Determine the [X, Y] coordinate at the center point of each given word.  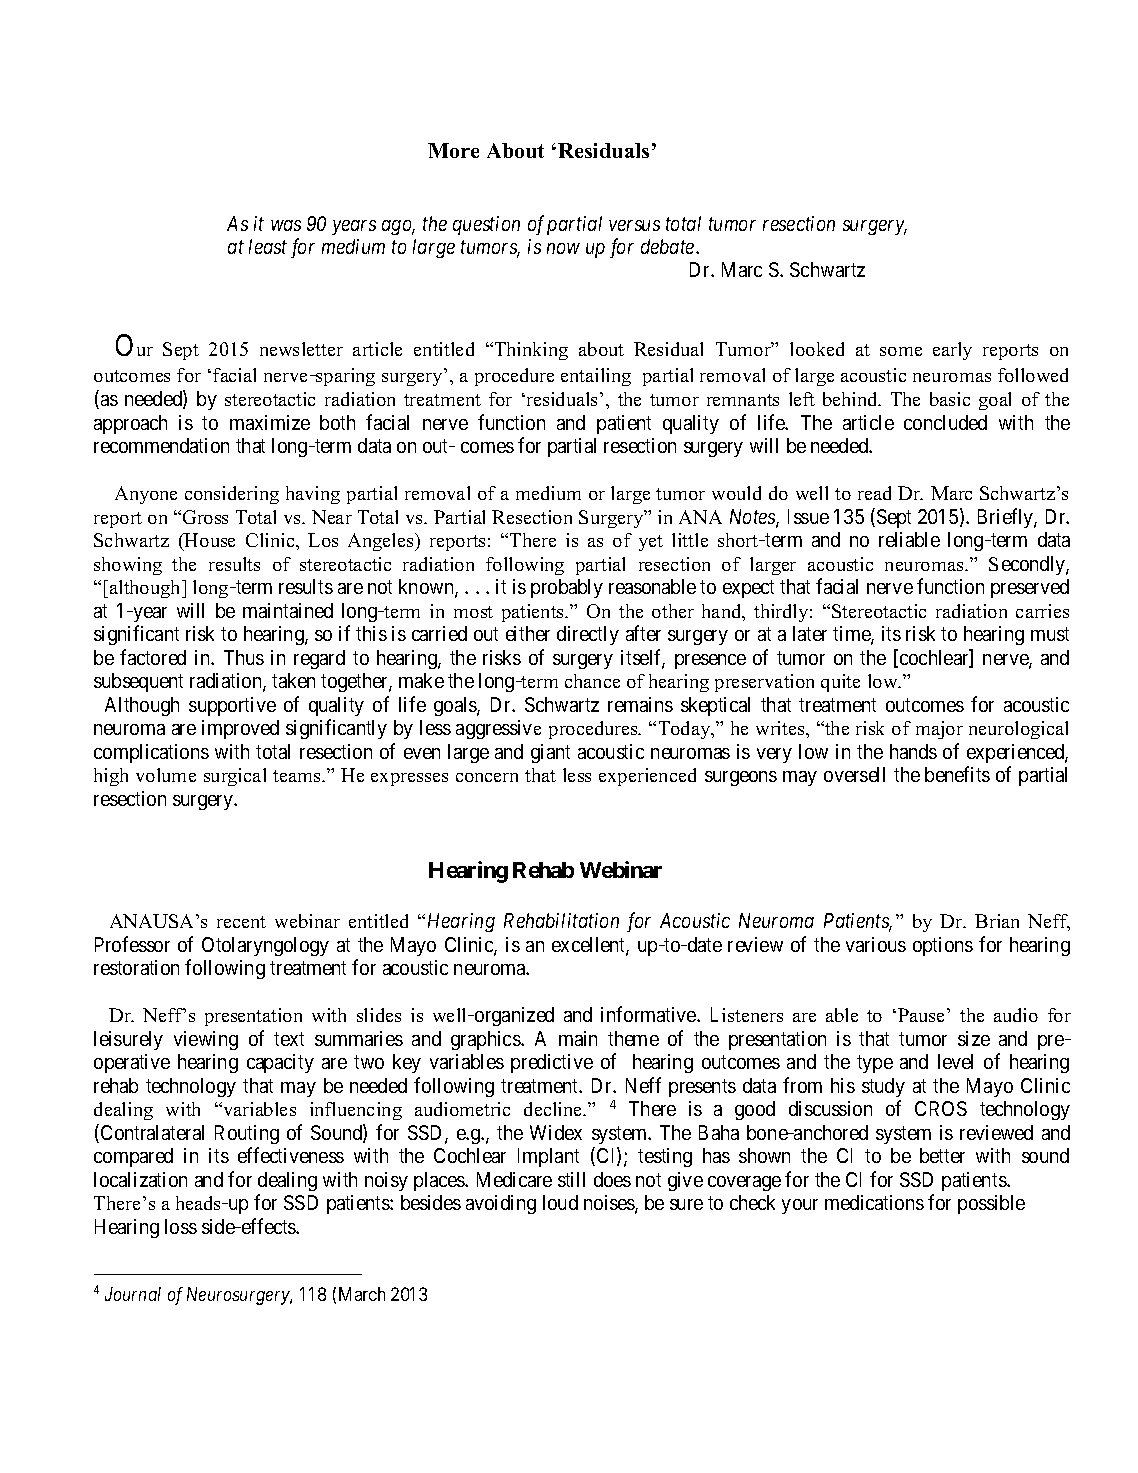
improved [240, 729]
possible [991, 1204]
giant [550, 753]
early [952, 351]
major [939, 730]
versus [634, 225]
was [286, 225]
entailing [596, 377]
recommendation [161, 445]
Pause [921, 1015]
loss [181, 1226]
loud [560, 1202]
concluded [945, 422]
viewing [206, 1040]
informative [649, 1014]
